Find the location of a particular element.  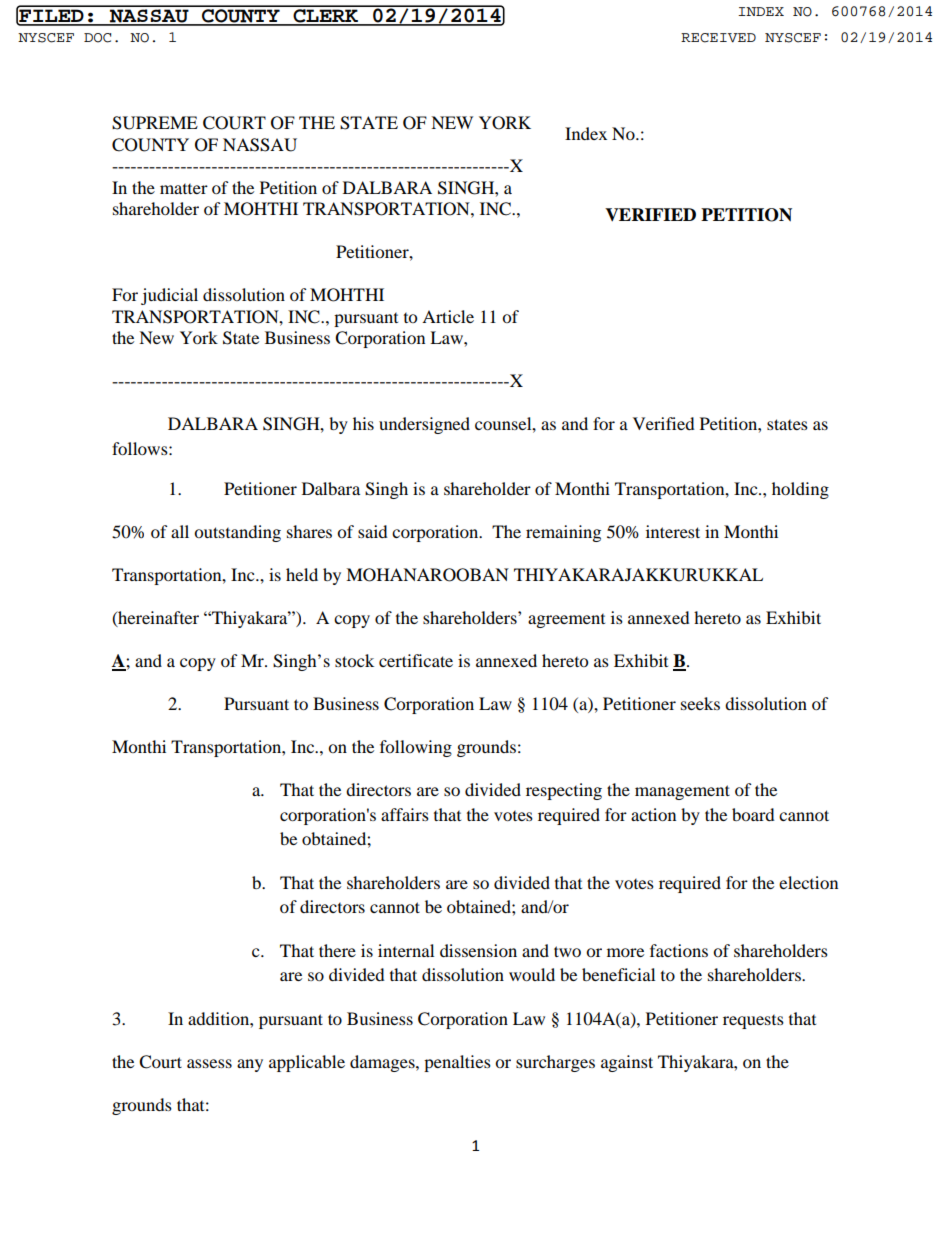

Article is located at coordinates (448, 316).
